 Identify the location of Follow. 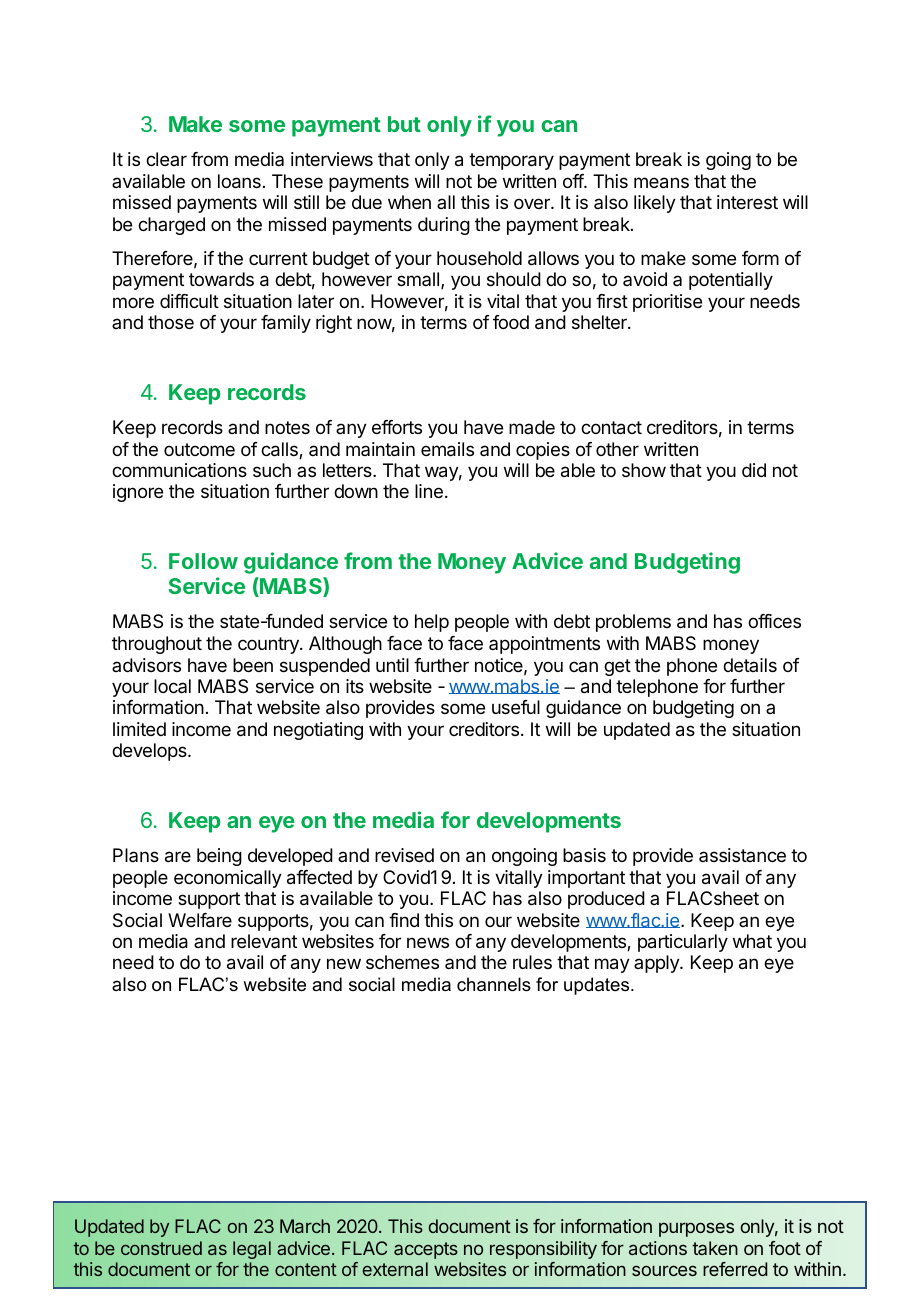
(203, 561).
